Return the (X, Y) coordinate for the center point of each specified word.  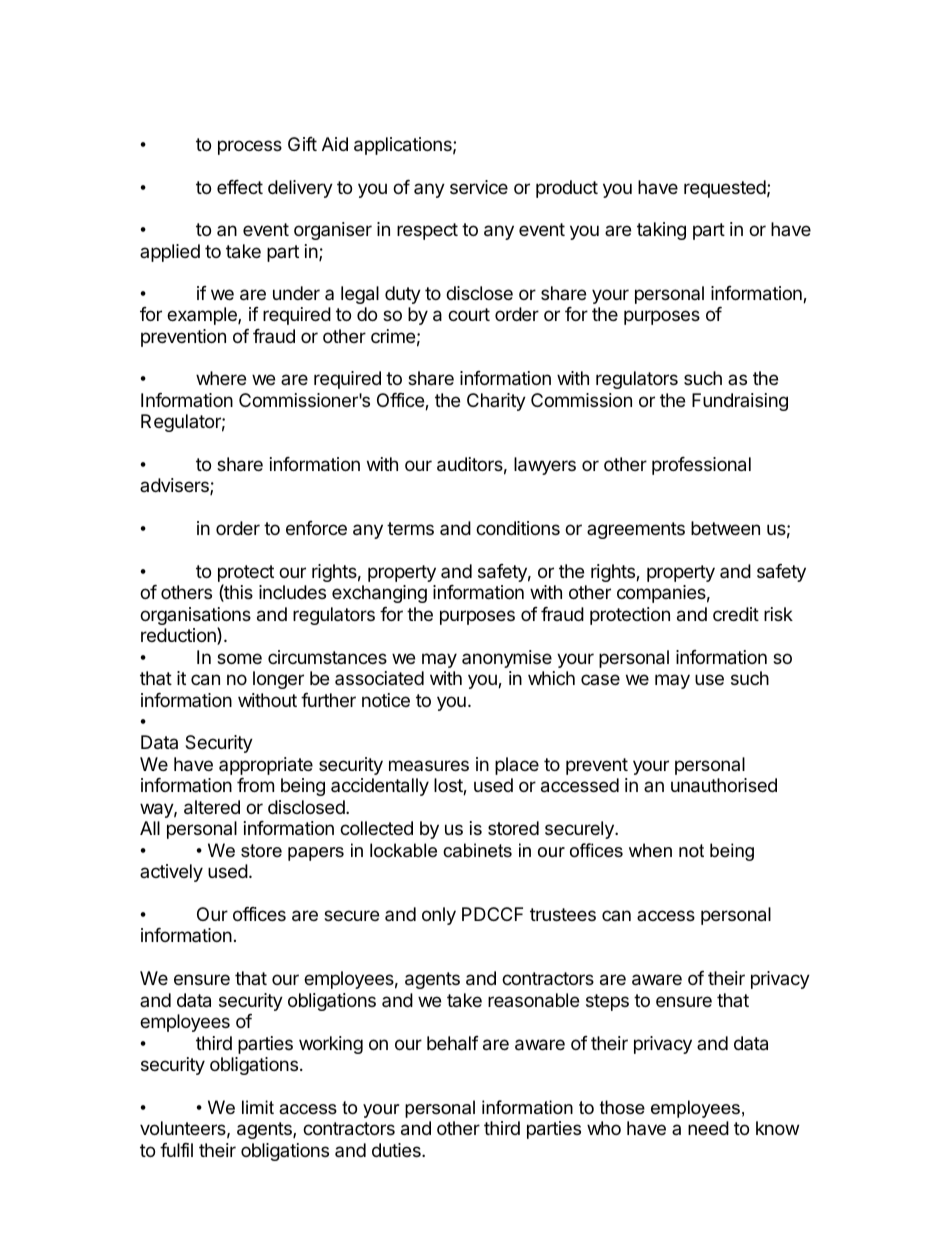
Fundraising (740, 402)
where (221, 378)
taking (661, 231)
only (439, 916)
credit (736, 614)
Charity (496, 402)
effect (240, 187)
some (239, 658)
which (551, 678)
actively (171, 873)
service (479, 187)
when (650, 850)
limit (258, 1107)
